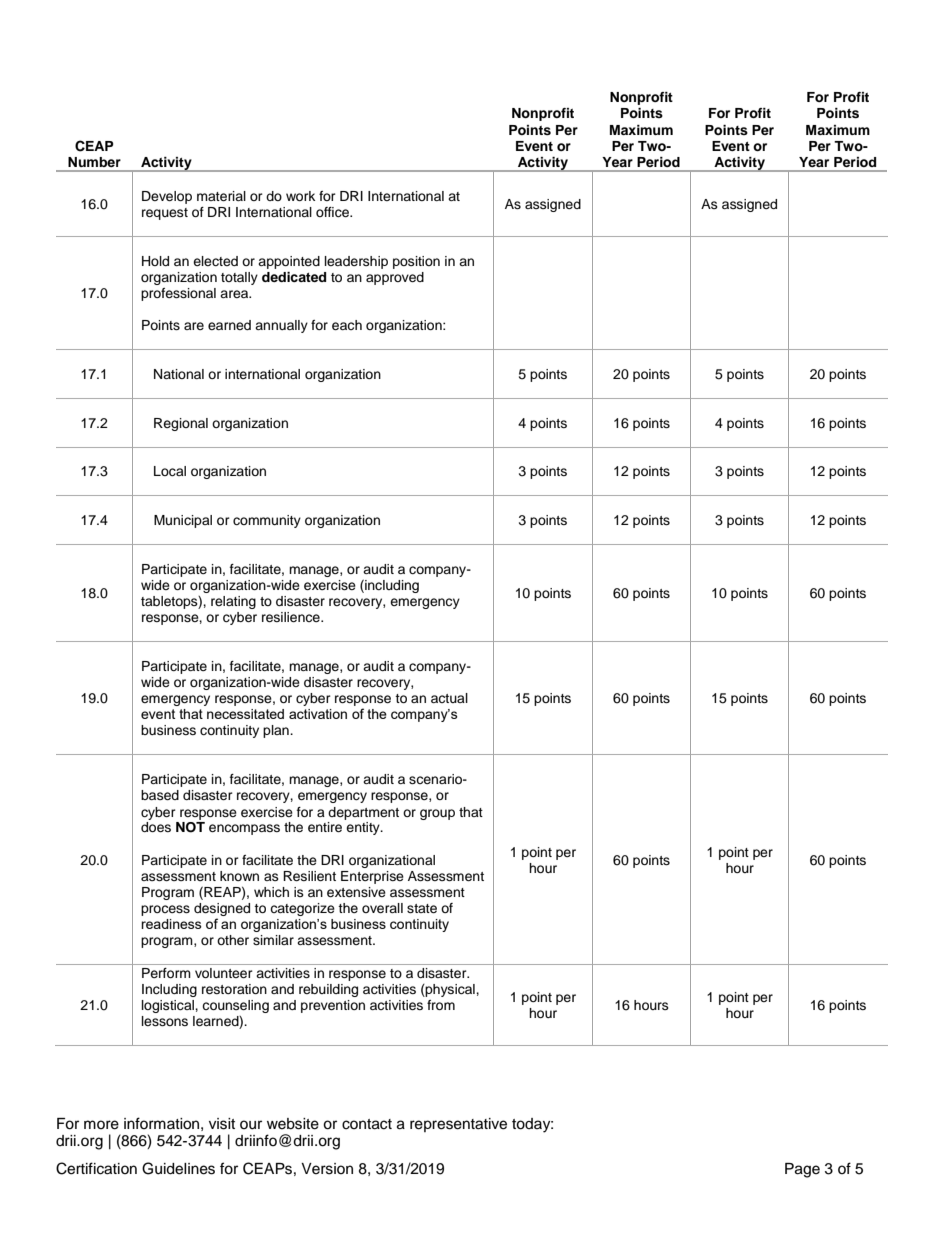 The width and height of the screenshot is (952, 1233). Describe the element at coordinates (449, 698) in the screenshot. I see `actual` at that location.
